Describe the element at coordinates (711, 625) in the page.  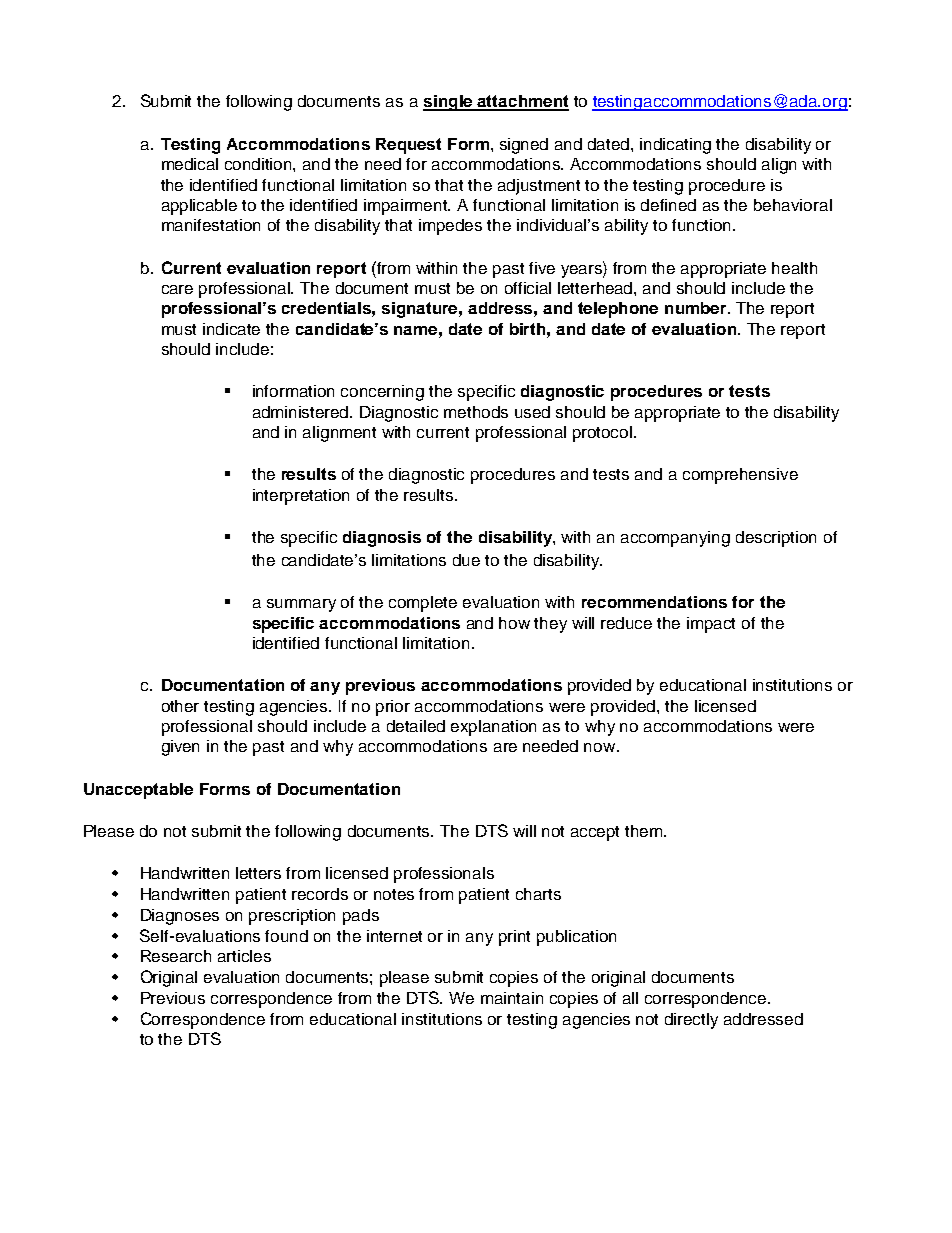
I see `impact` at that location.
